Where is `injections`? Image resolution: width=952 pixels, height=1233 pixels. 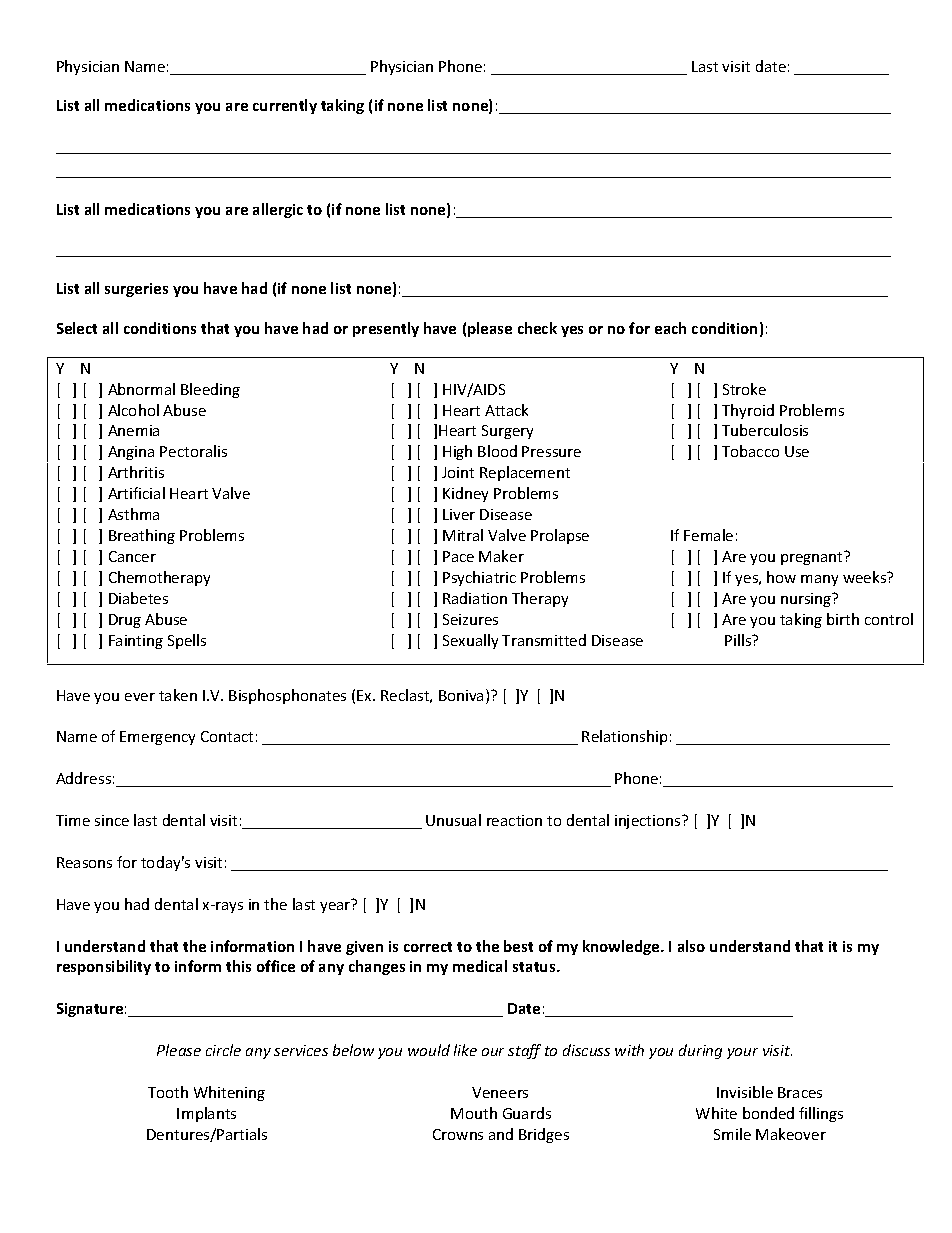
injections is located at coordinates (649, 822).
